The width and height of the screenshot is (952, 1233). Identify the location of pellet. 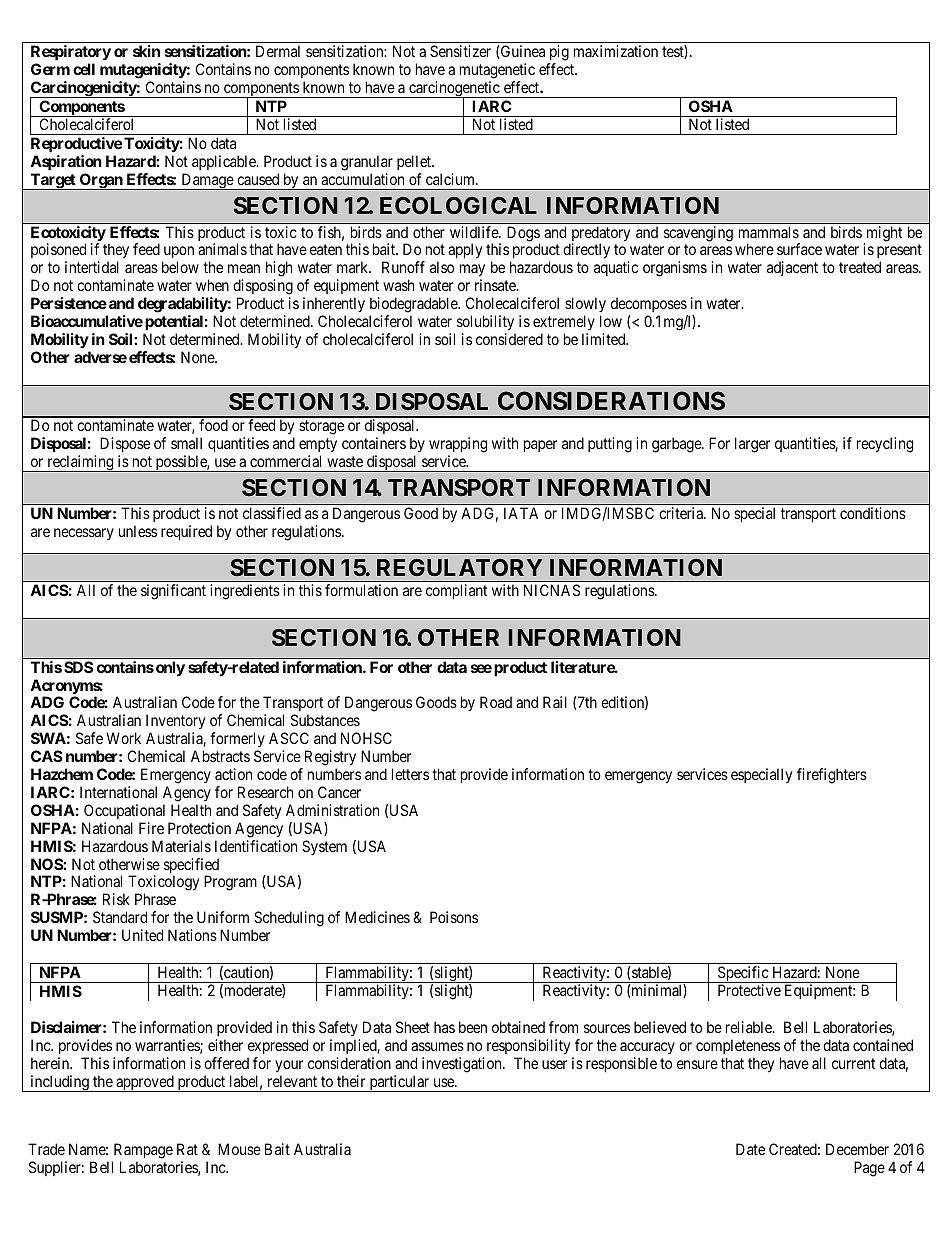
(415, 162).
